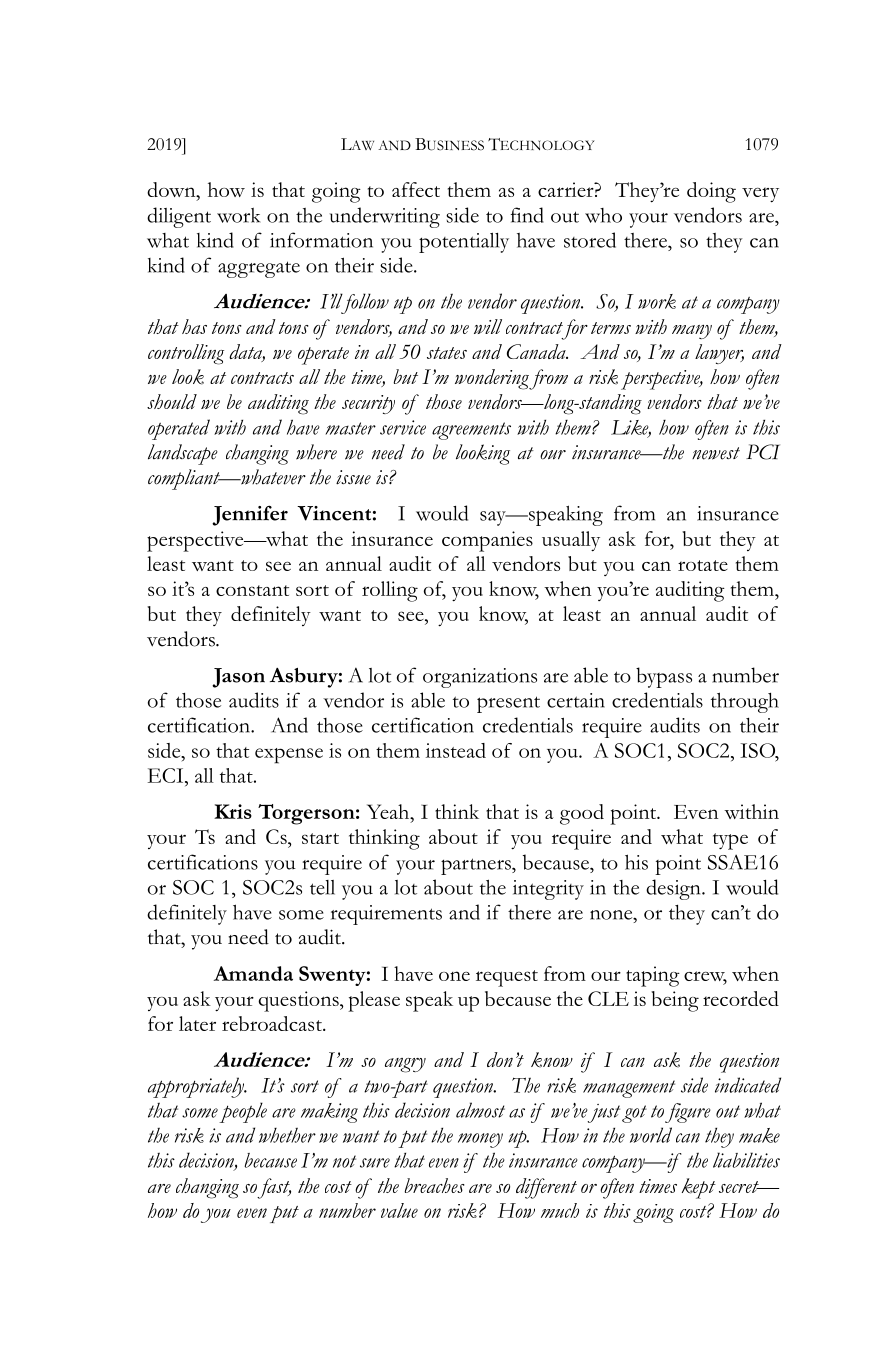 Image resolution: width=886 pixels, height=1372 pixels. I want to click on being, so click(675, 1001).
